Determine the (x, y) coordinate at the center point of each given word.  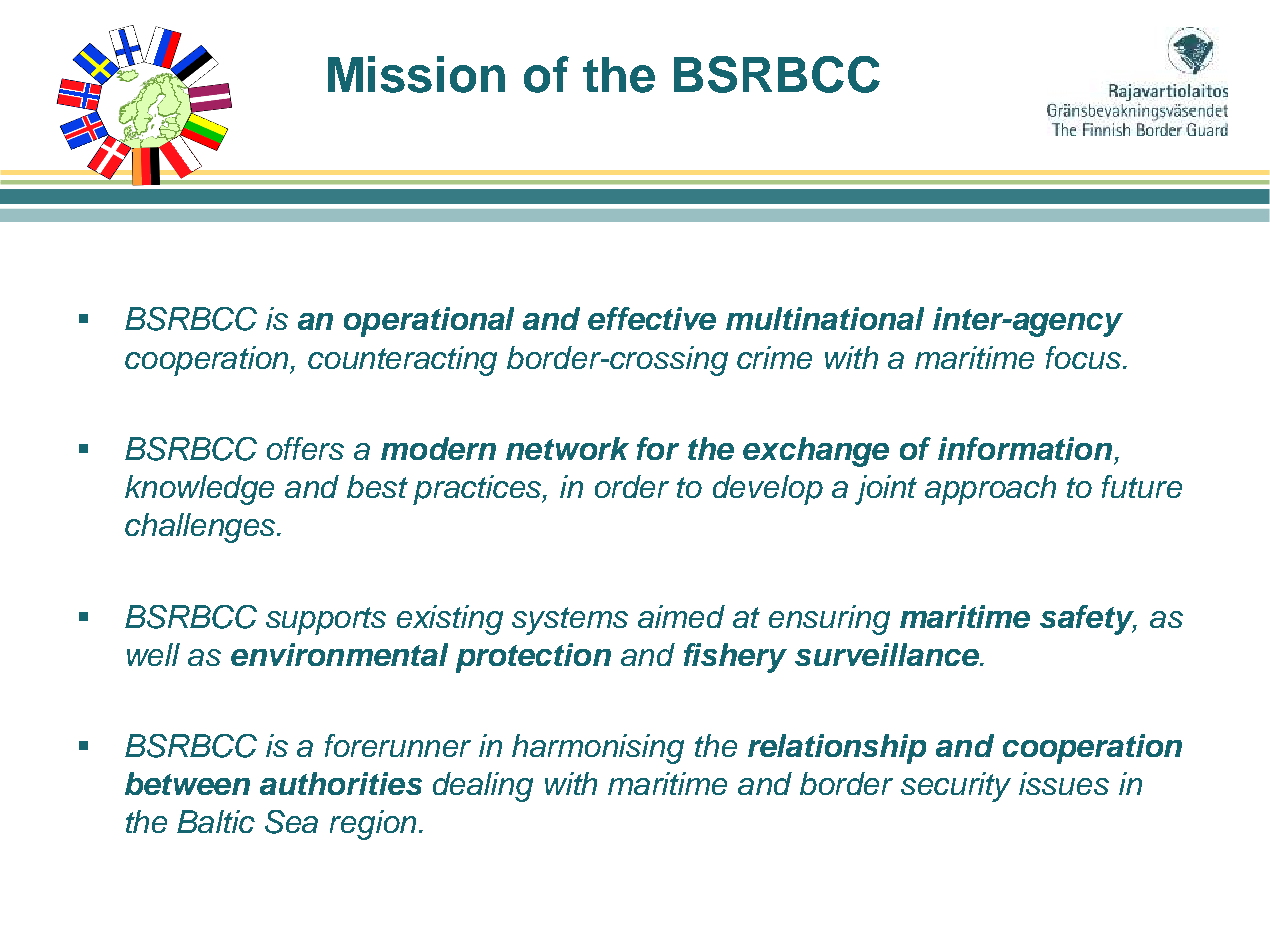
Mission (416, 74)
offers (305, 448)
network (567, 448)
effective (652, 318)
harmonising (598, 749)
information (1025, 448)
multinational (825, 318)
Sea (291, 822)
